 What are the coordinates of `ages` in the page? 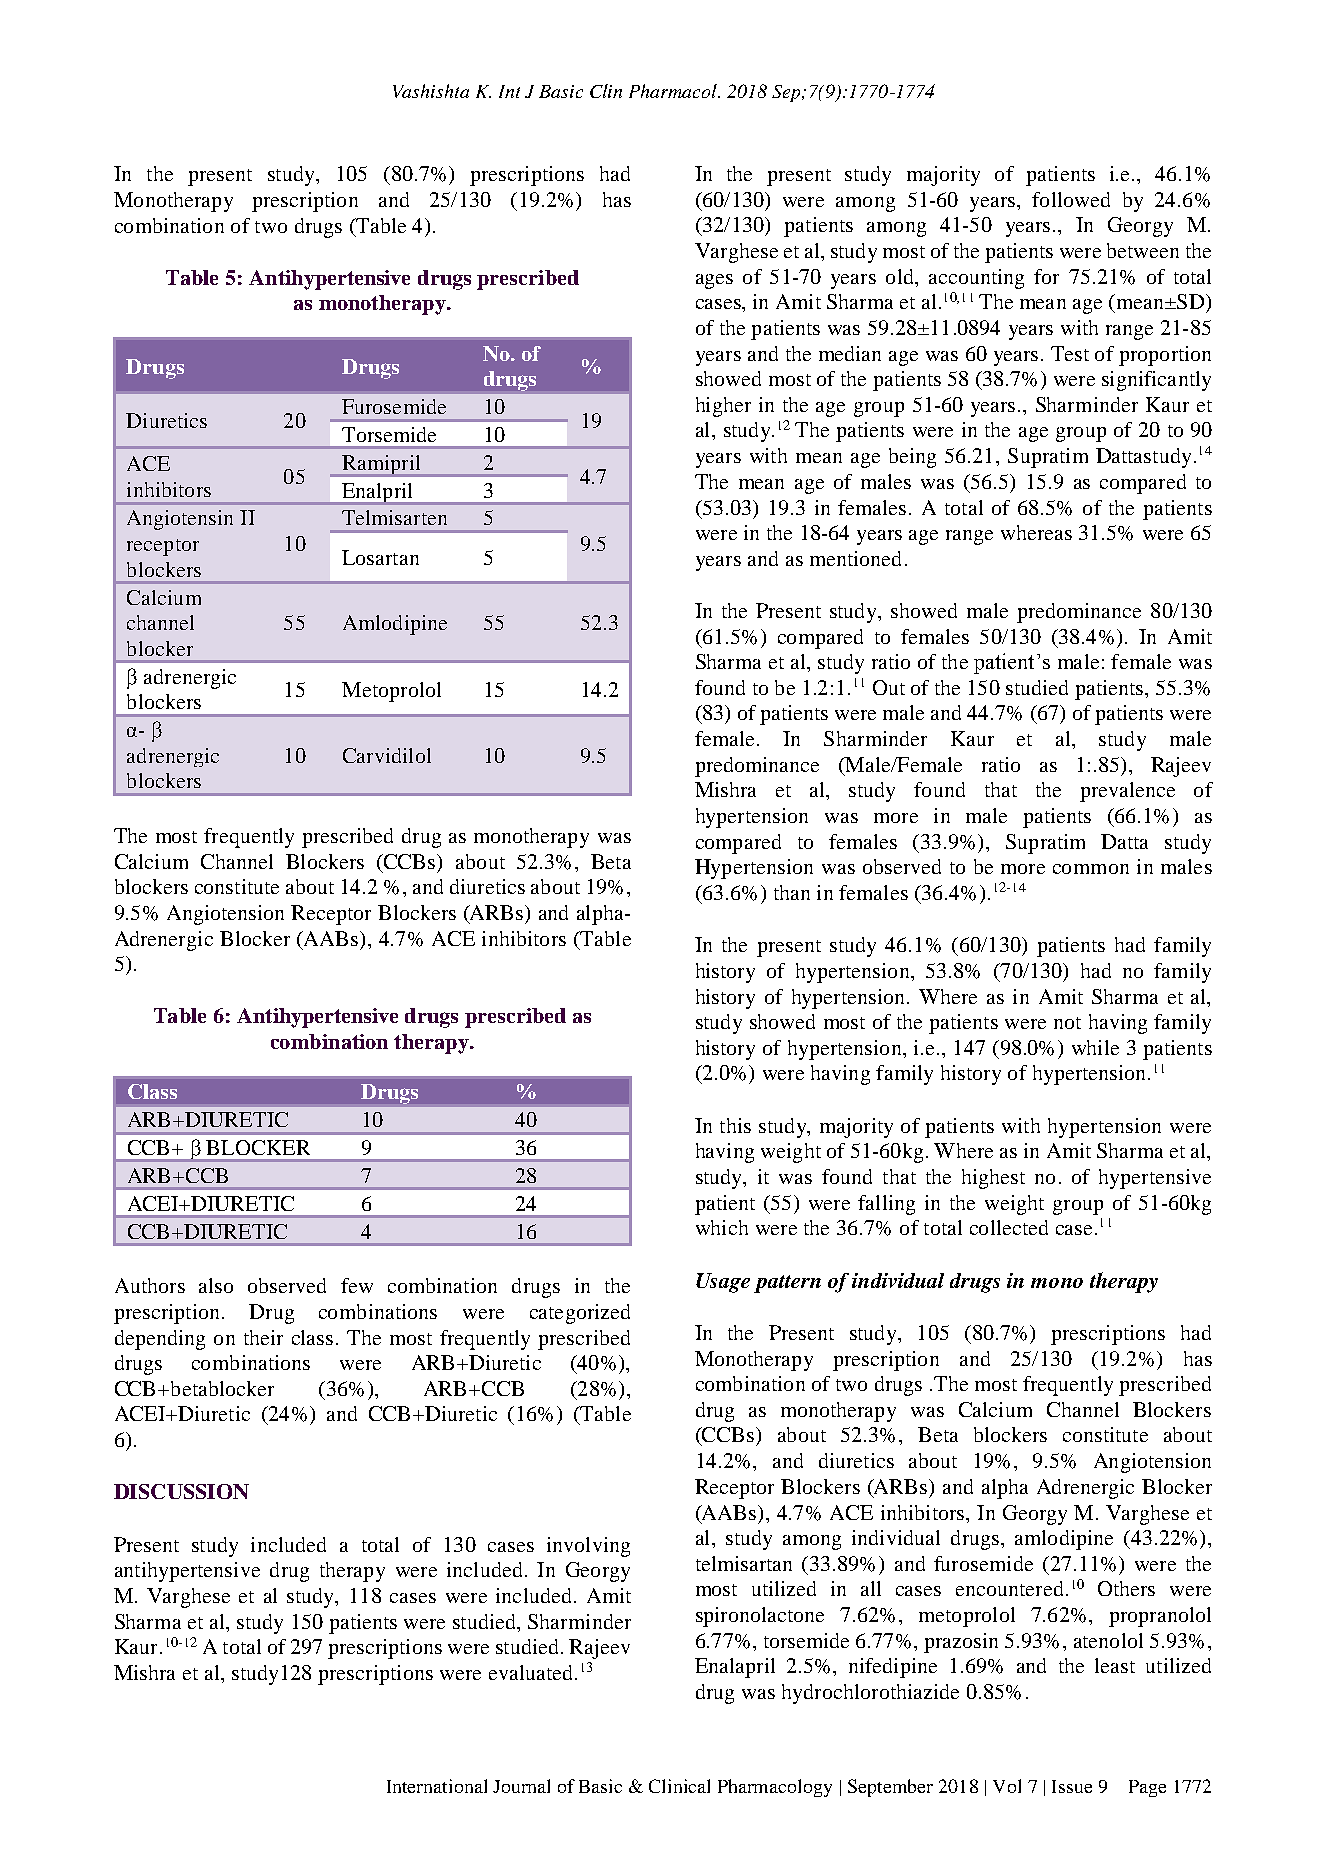 It's located at (714, 281).
